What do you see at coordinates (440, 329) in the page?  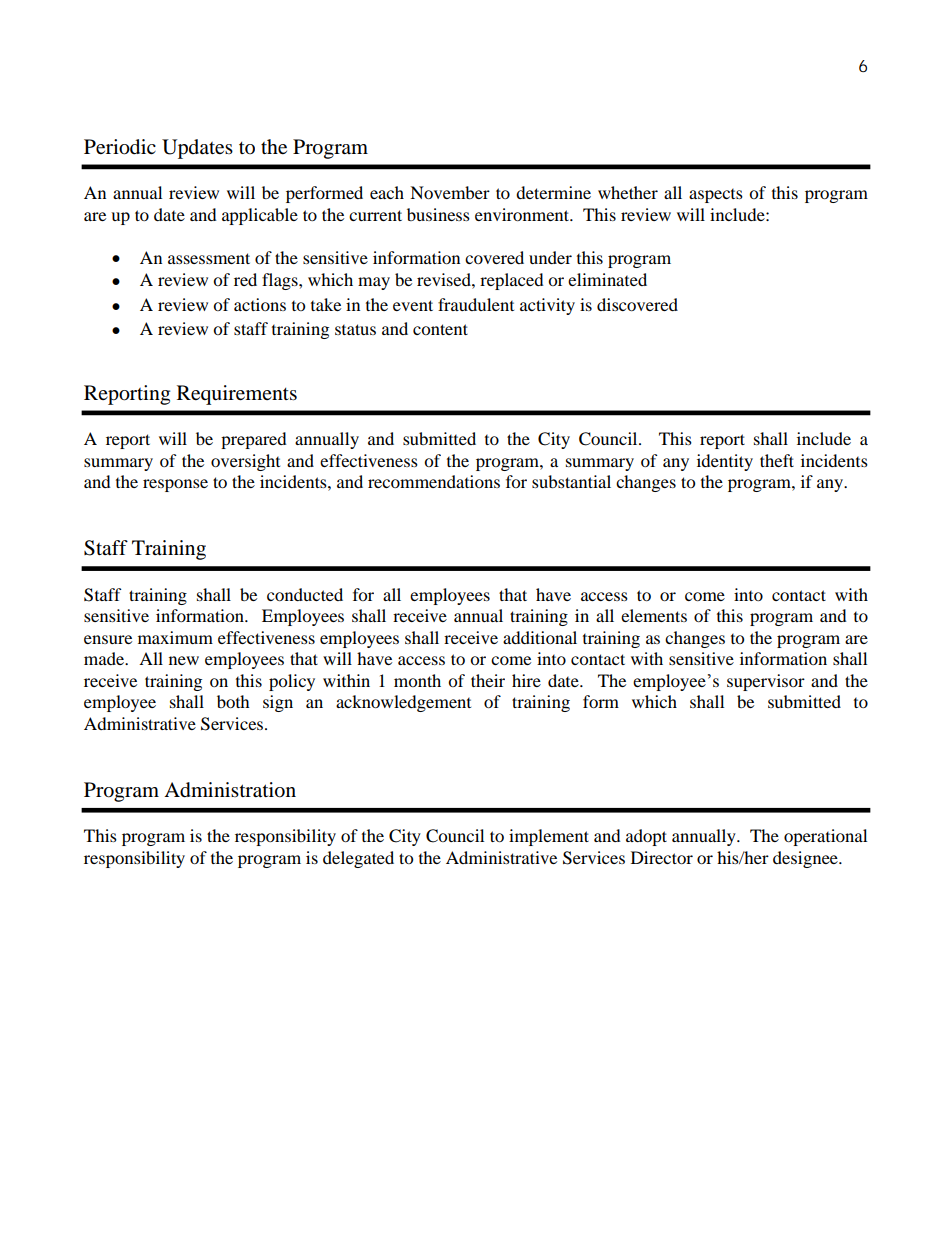 I see `content` at bounding box center [440, 329].
